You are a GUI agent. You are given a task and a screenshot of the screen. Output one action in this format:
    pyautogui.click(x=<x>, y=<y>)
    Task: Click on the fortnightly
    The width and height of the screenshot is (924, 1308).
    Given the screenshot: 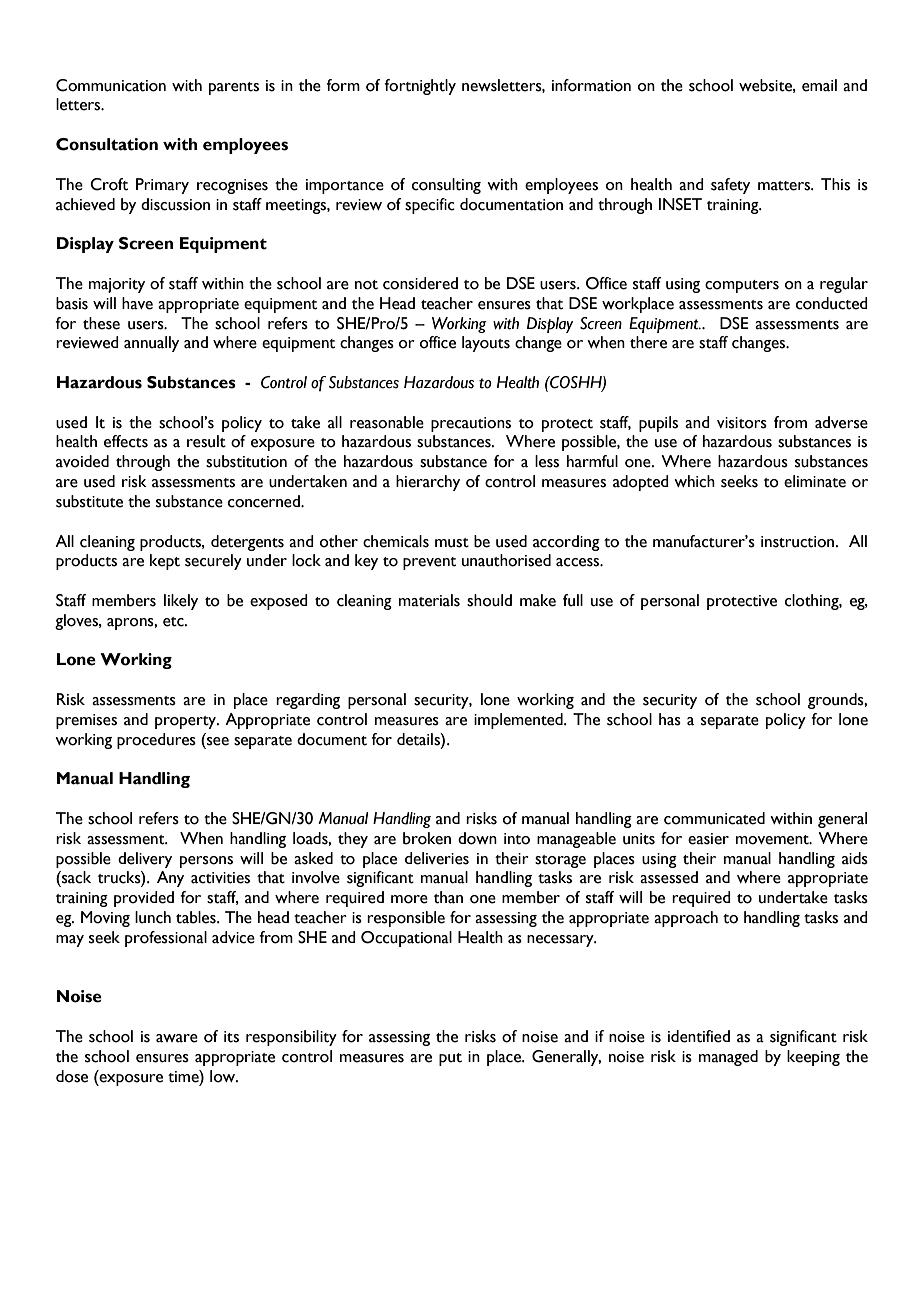 What is the action you would take?
    pyautogui.click(x=420, y=87)
